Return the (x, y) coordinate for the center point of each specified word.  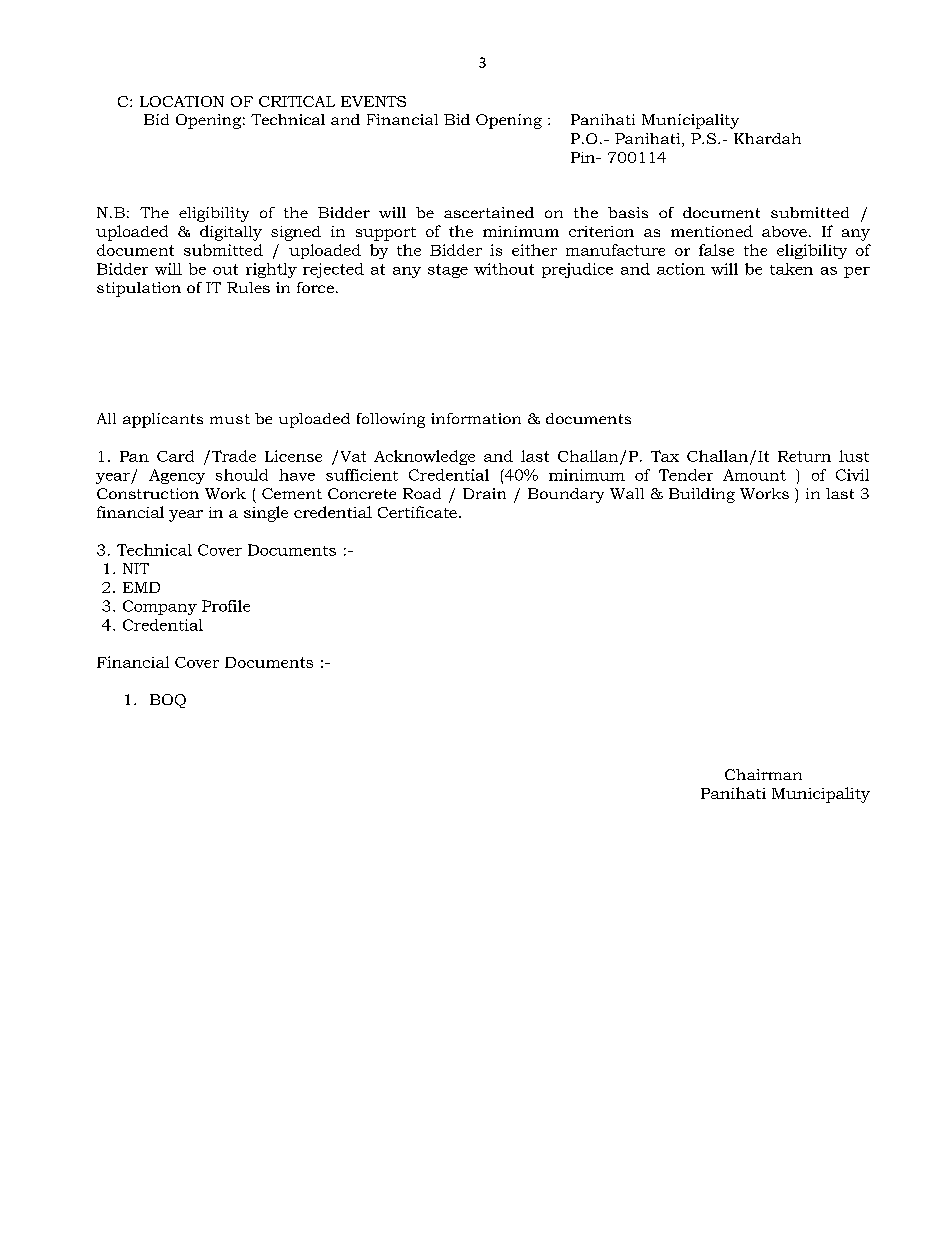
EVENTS (373, 101)
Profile (226, 606)
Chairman (763, 774)
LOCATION (182, 101)
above (784, 231)
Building (702, 495)
